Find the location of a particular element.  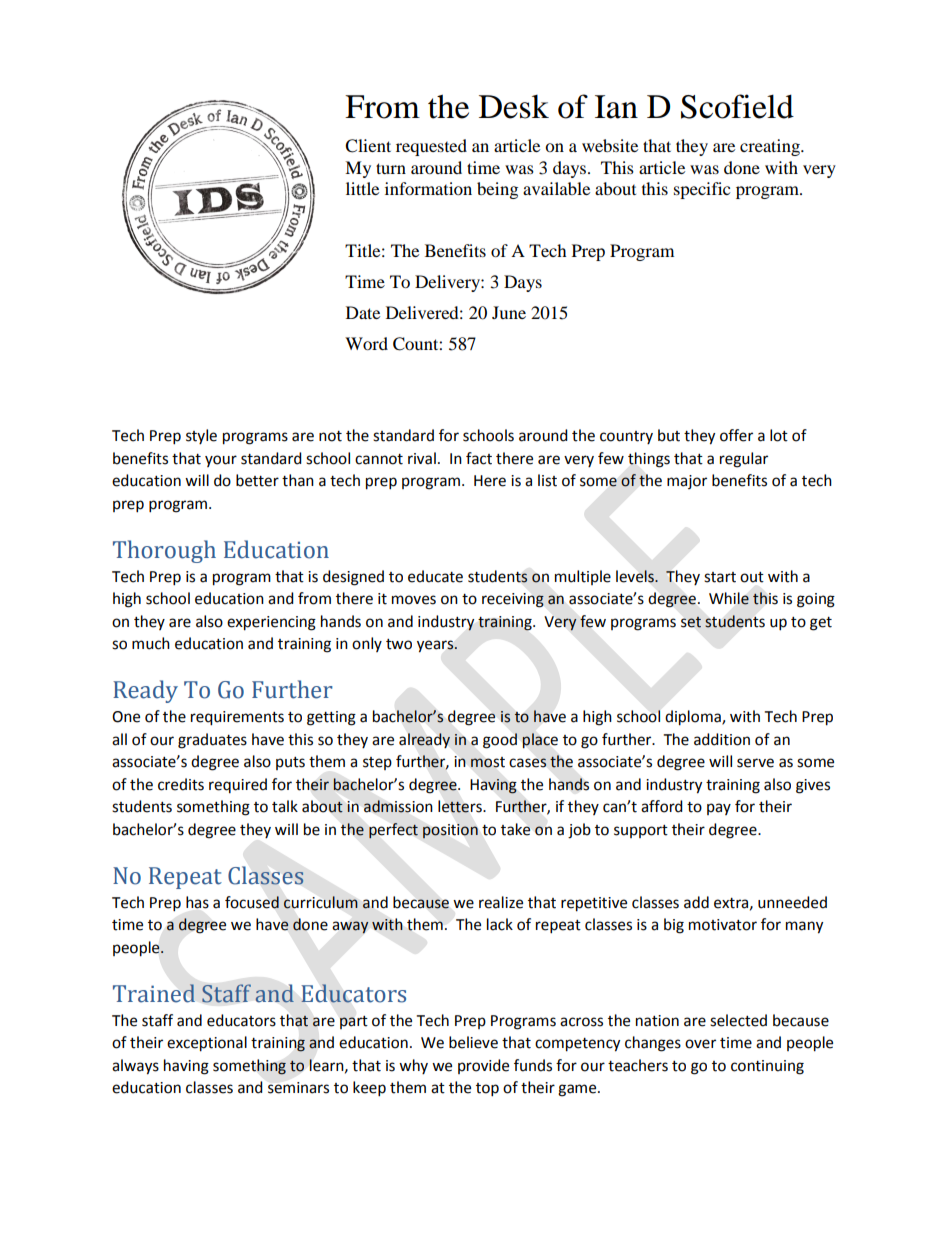

has is located at coordinates (197, 902).
